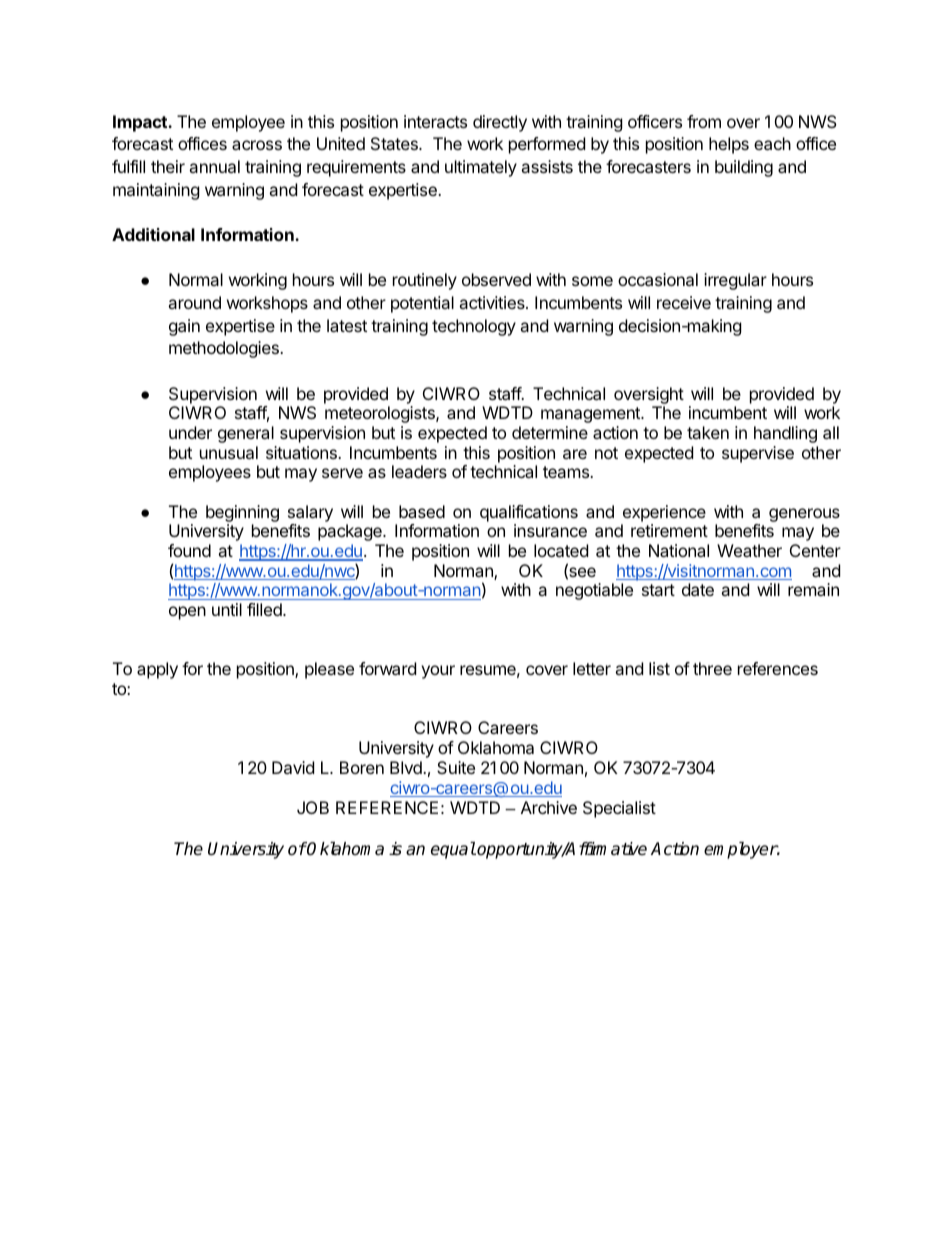 This document has height=1233, width=952. I want to click on date, so click(698, 589).
